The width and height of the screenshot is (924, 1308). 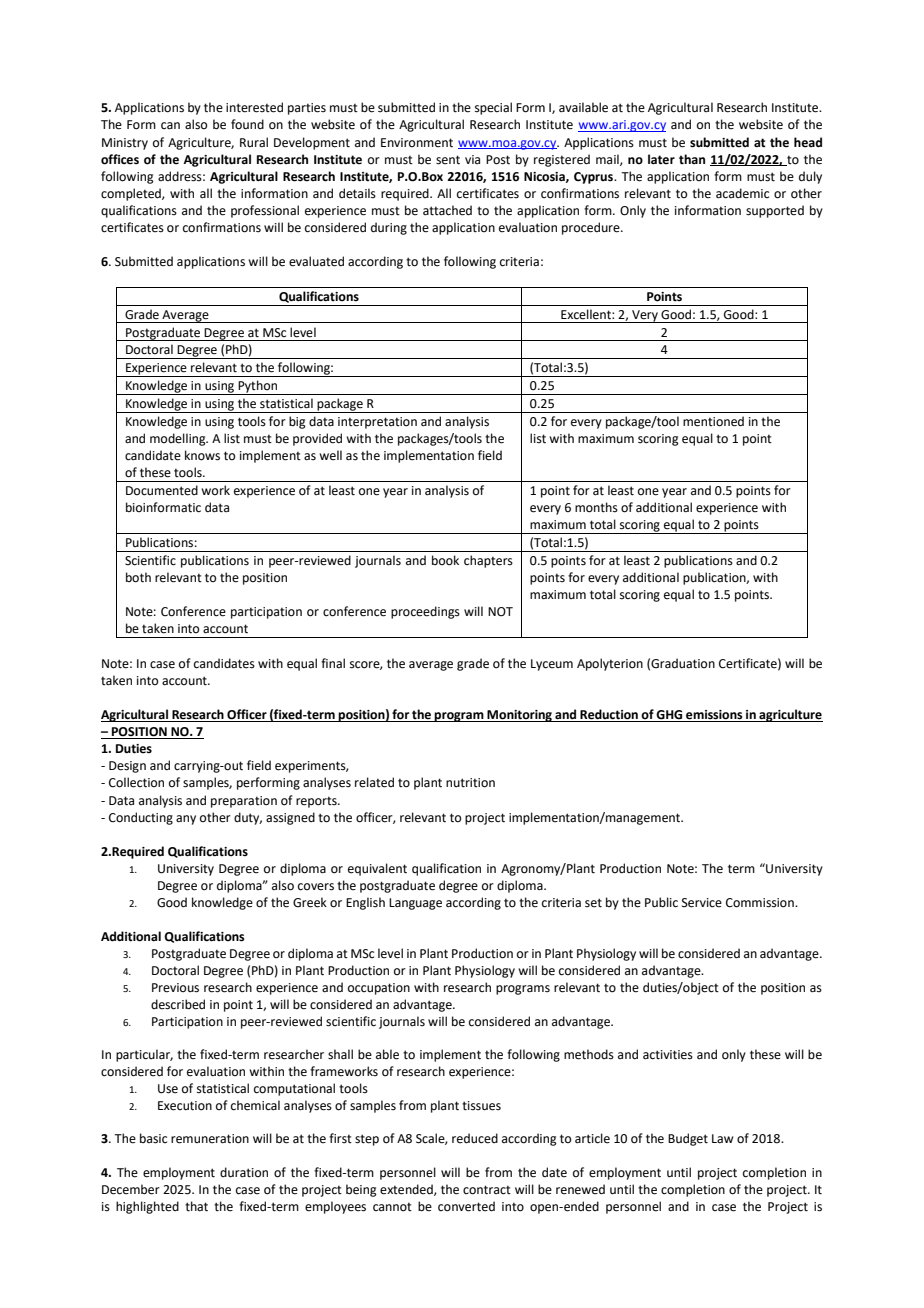 What do you see at coordinates (702, 903) in the screenshot?
I see `Service` at bounding box center [702, 903].
